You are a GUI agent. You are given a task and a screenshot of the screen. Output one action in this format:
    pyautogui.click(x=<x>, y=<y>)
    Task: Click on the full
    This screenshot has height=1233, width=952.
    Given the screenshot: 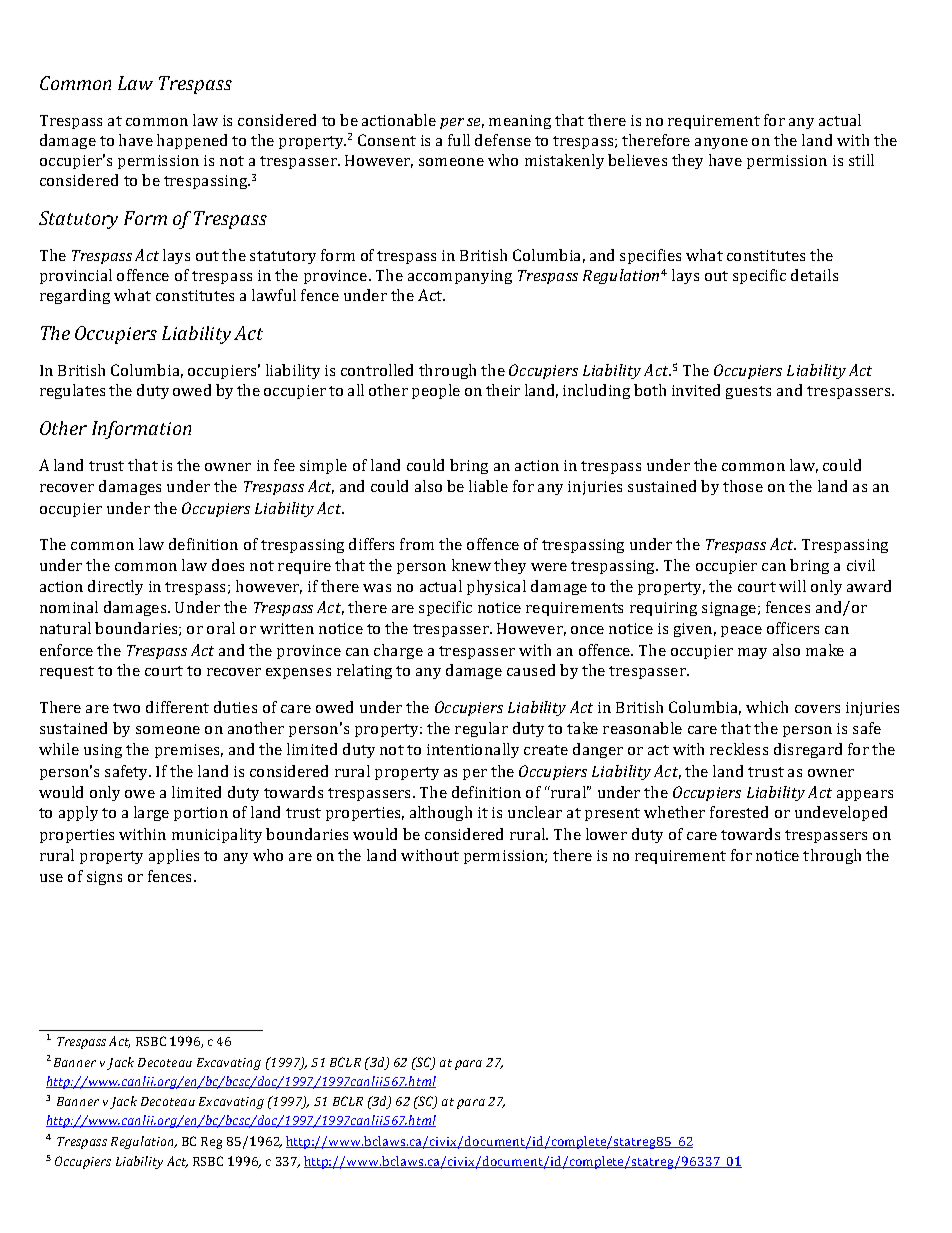 What is the action you would take?
    pyautogui.click(x=459, y=140)
